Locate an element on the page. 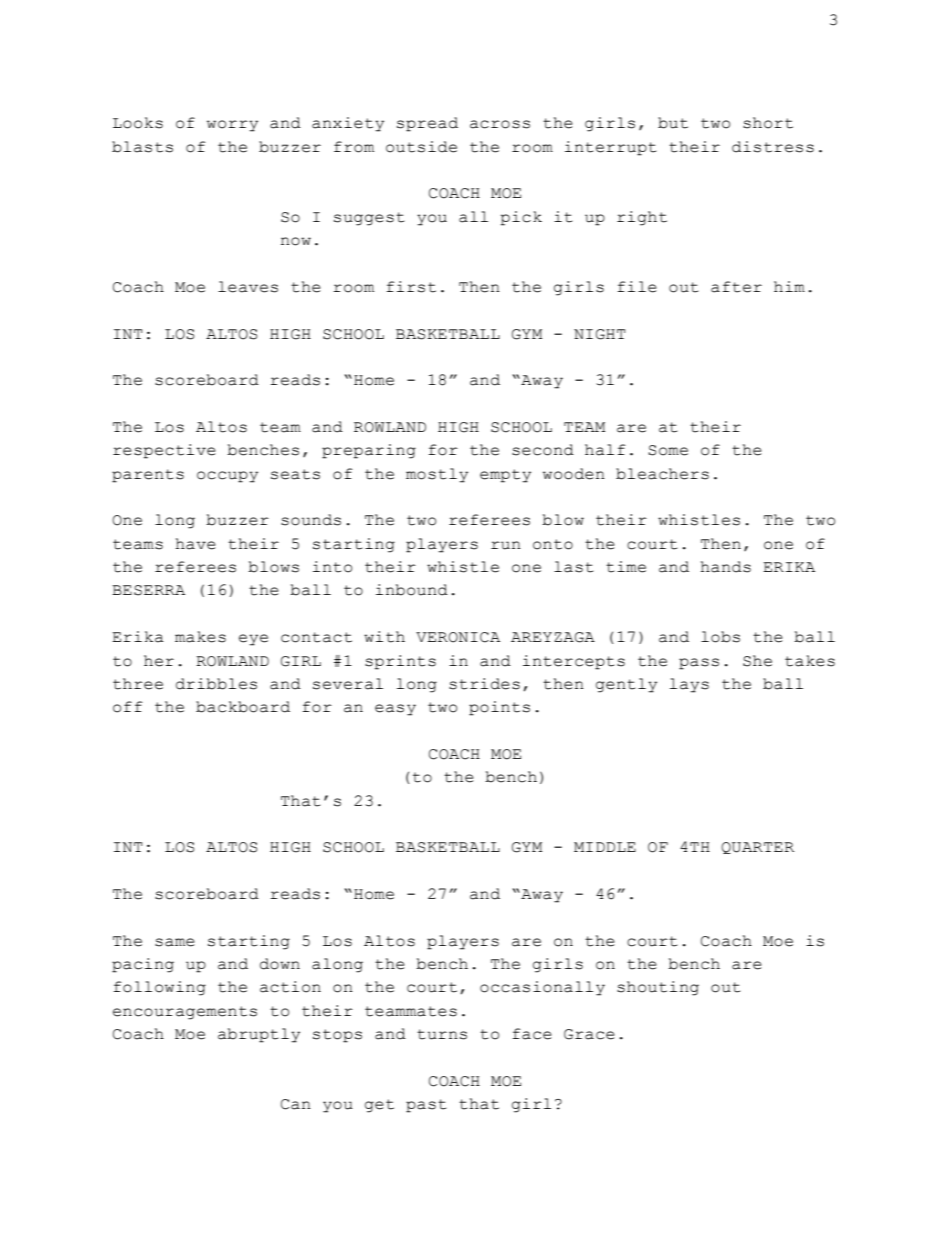  respective is located at coordinates (164, 451).
